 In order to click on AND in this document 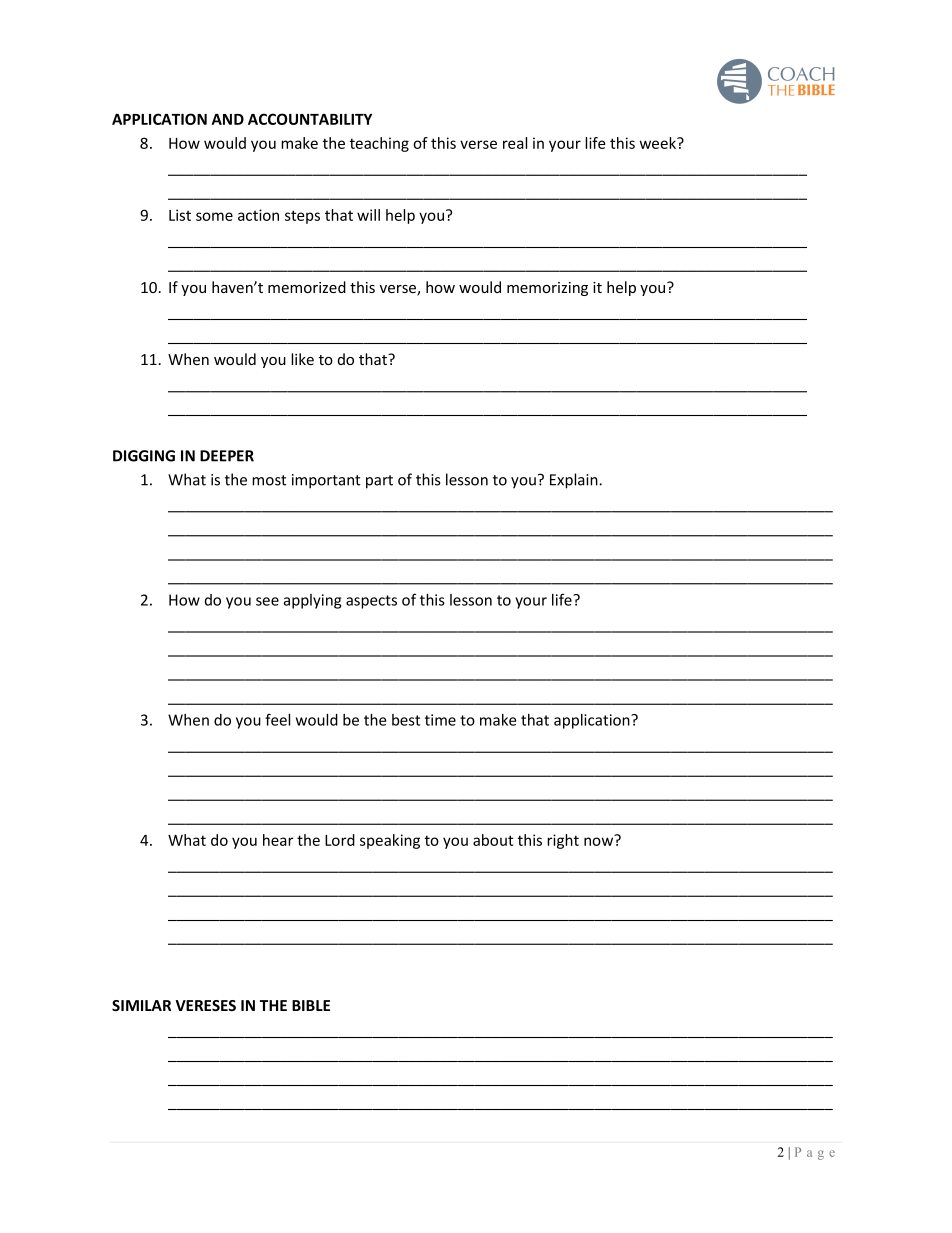, I will do `click(228, 119)`.
